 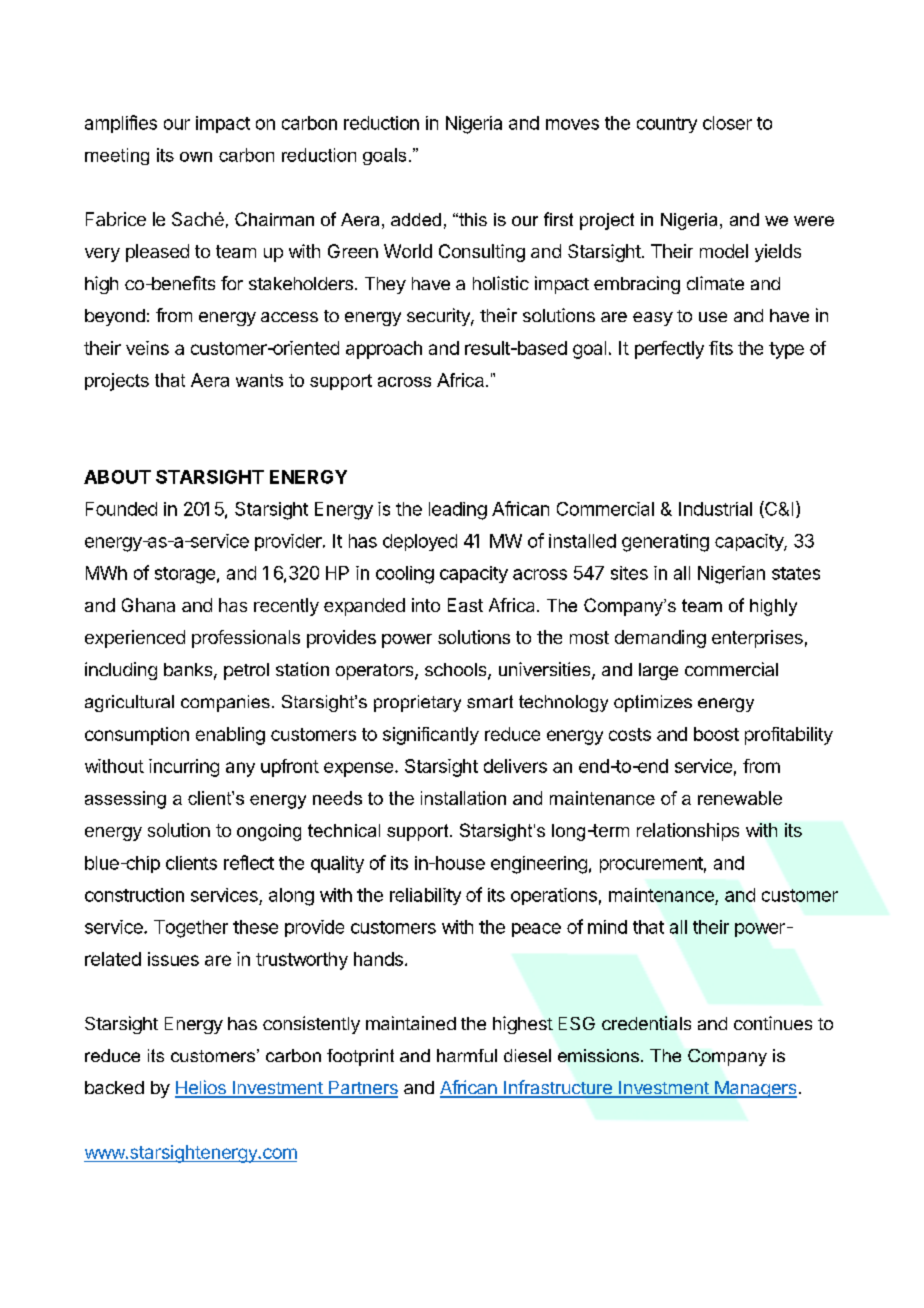 What do you see at coordinates (416, 219) in the screenshot?
I see `added` at bounding box center [416, 219].
